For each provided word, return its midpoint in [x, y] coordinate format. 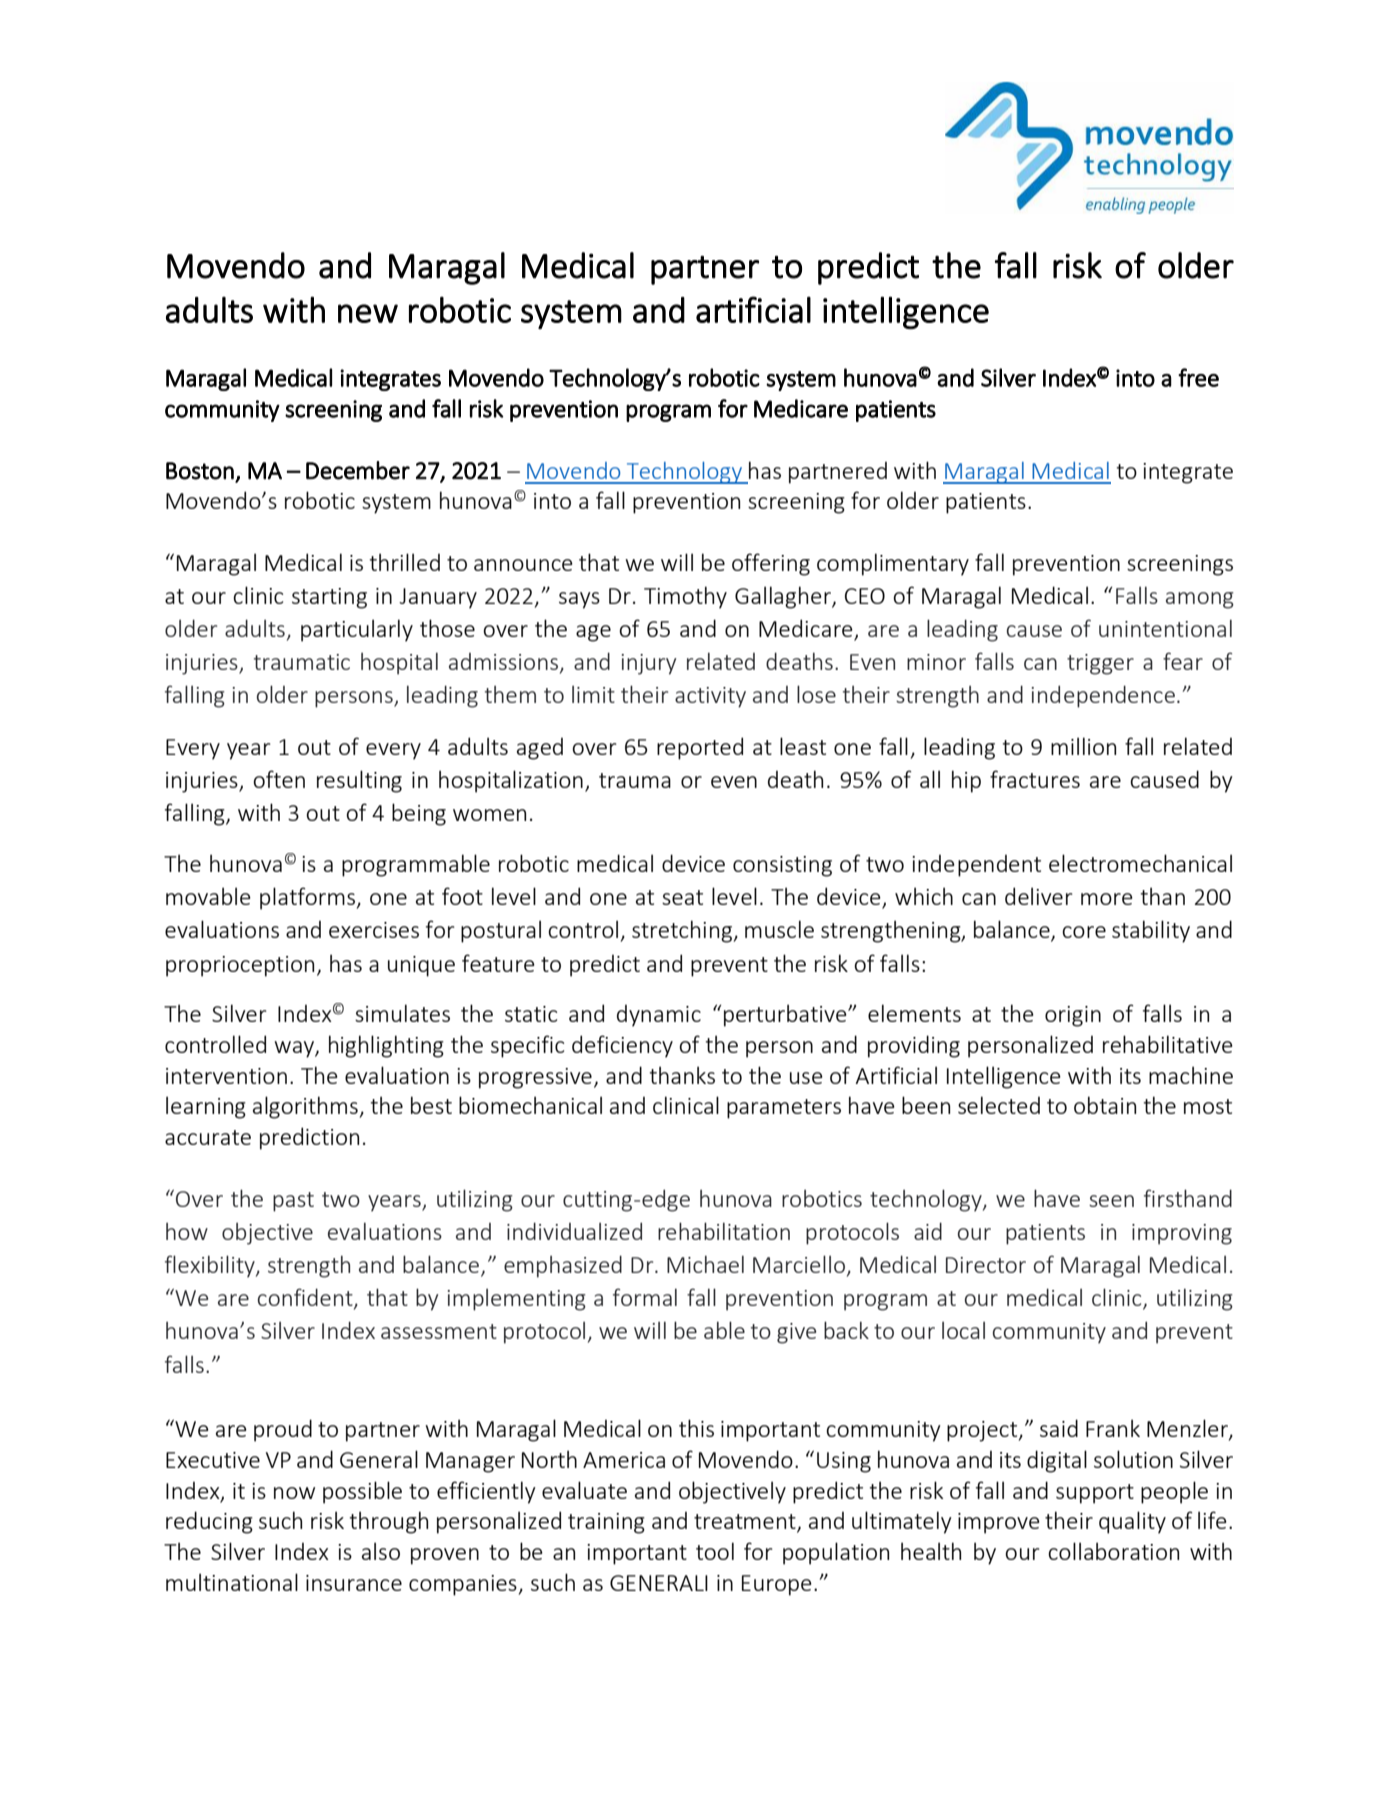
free [1198, 377]
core [1084, 932]
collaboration [1113, 1551]
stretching [683, 931]
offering [771, 564]
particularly [357, 630]
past [293, 1202]
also [381, 1551]
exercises [374, 930]
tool [715, 1551]
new [368, 313]
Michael [705, 1264]
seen [1111, 1201]
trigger [1100, 664]
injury [648, 664]
